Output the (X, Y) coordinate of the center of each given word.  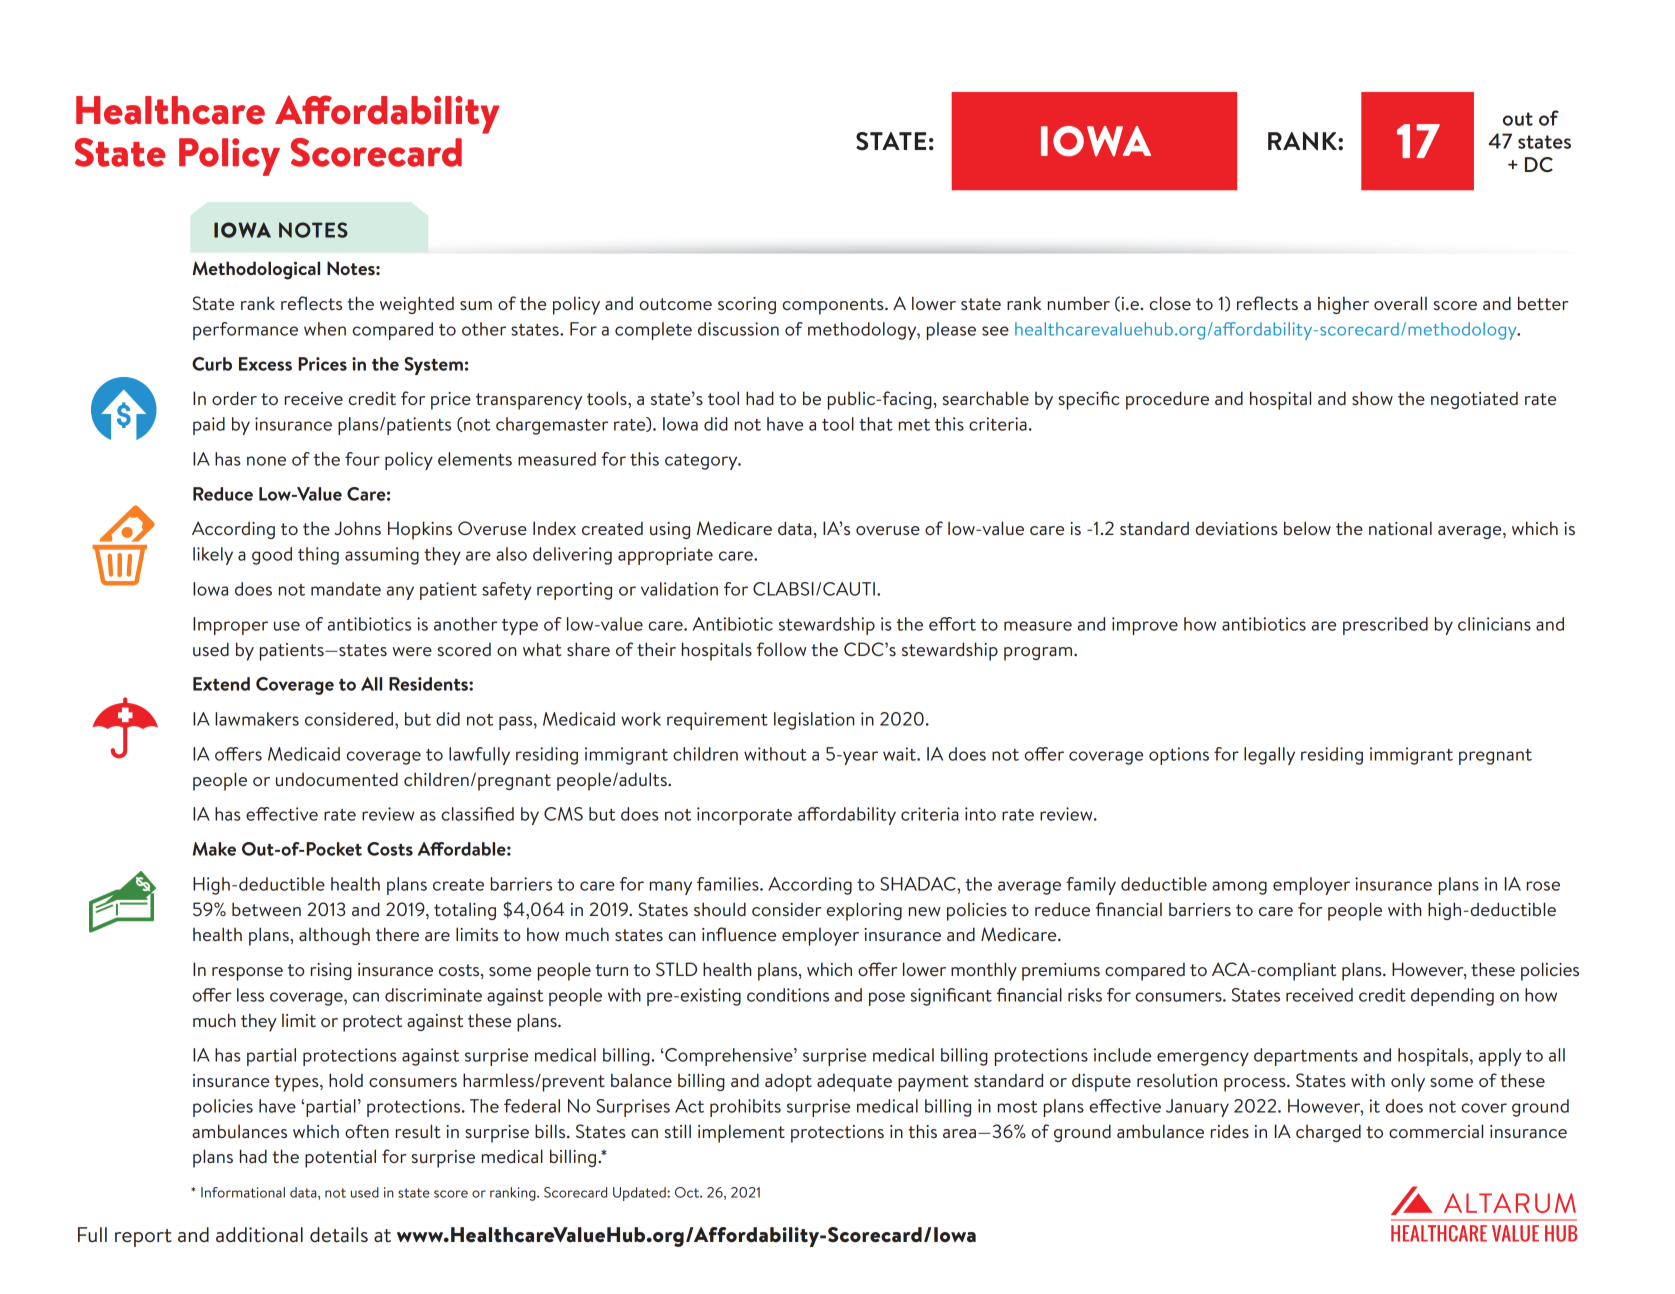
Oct (688, 1192)
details (339, 1235)
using (670, 530)
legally (1269, 756)
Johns (357, 528)
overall (1400, 303)
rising (331, 971)
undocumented (337, 779)
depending (1452, 997)
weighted (417, 305)
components (834, 306)
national (1400, 528)
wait (900, 754)
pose (887, 999)
